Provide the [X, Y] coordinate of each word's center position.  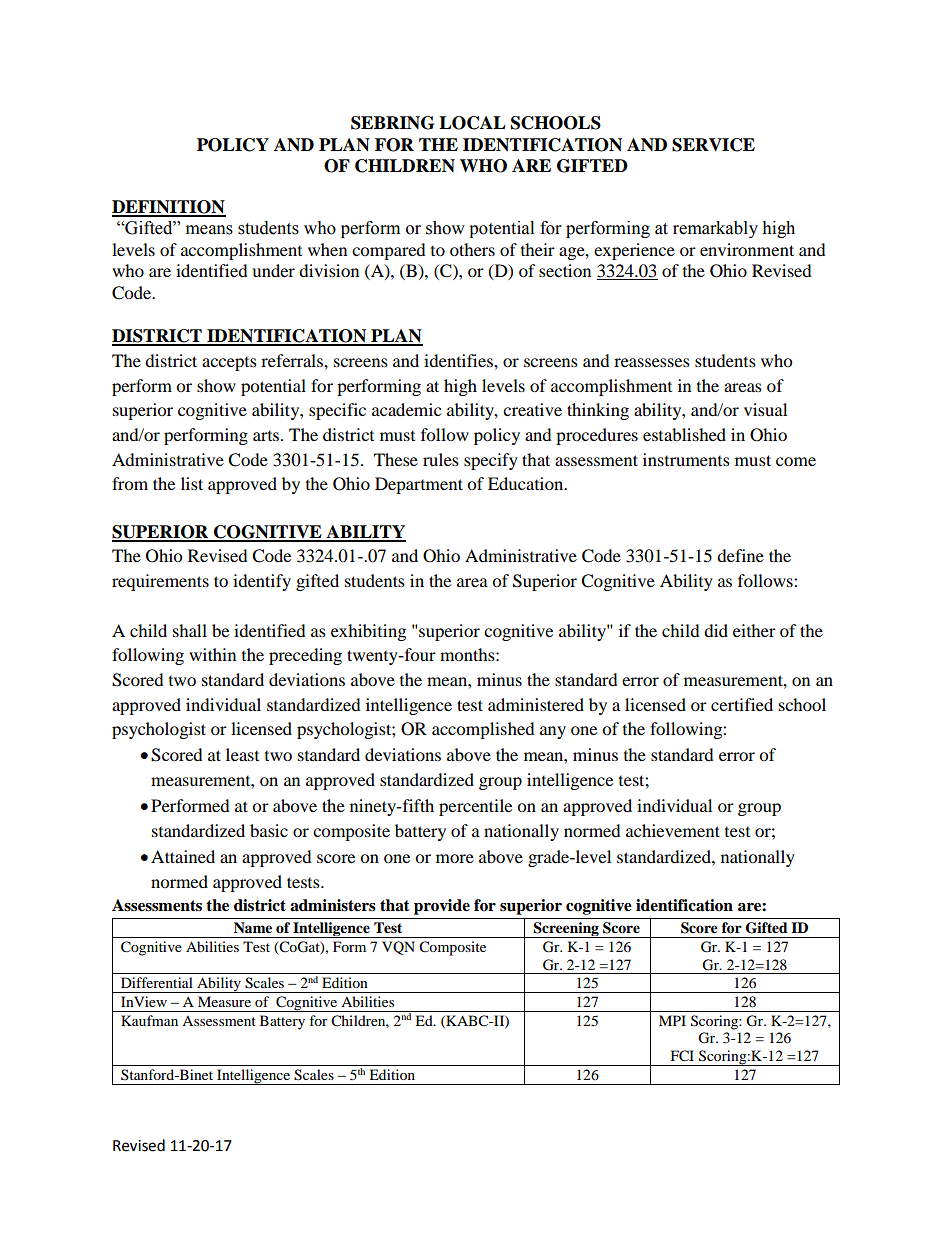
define [740, 555]
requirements [160, 582]
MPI [672, 1020]
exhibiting [368, 632]
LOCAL [472, 123]
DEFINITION [169, 208]
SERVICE [713, 145]
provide [442, 907]
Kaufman [149, 1020]
